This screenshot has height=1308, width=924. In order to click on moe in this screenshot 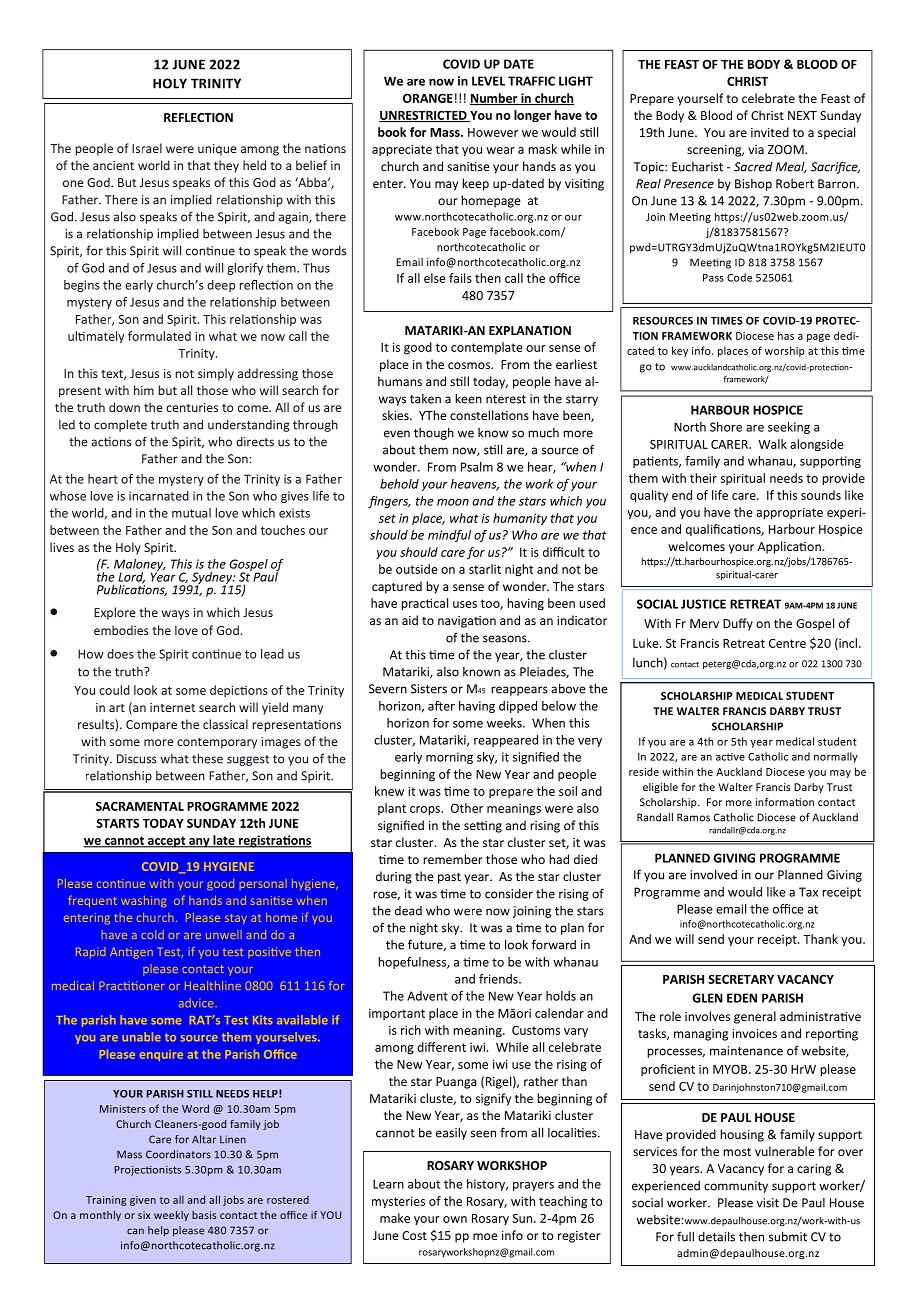, I will do `click(485, 1236)`.
